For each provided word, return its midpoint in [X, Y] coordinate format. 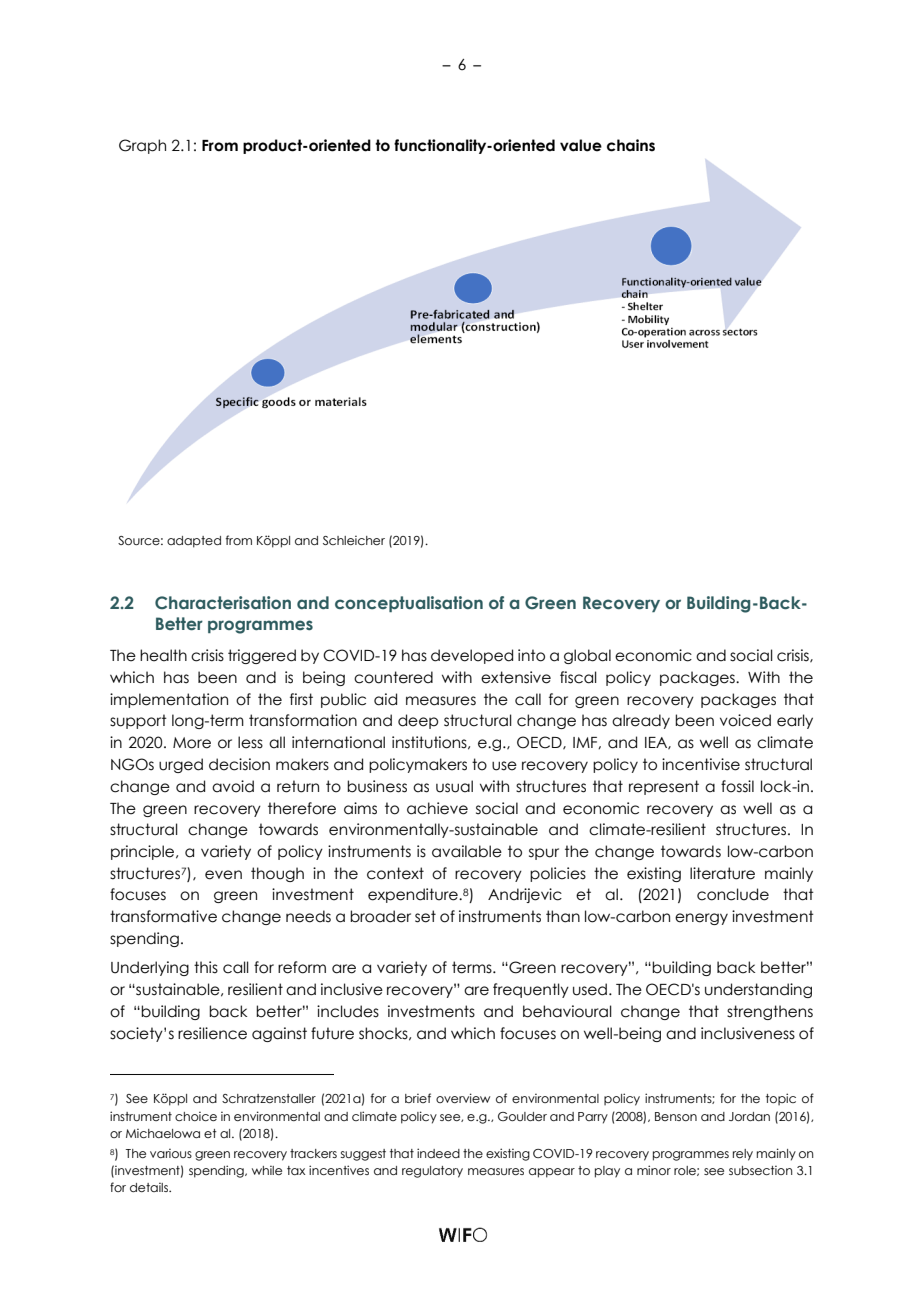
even [223, 875]
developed [472, 656]
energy [701, 919]
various [171, 1153]
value [581, 145]
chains [631, 145]
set [425, 916]
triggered [262, 656]
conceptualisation [409, 604]
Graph [142, 146]
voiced [745, 720]
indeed [438, 1153]
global [587, 656]
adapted [194, 542]
